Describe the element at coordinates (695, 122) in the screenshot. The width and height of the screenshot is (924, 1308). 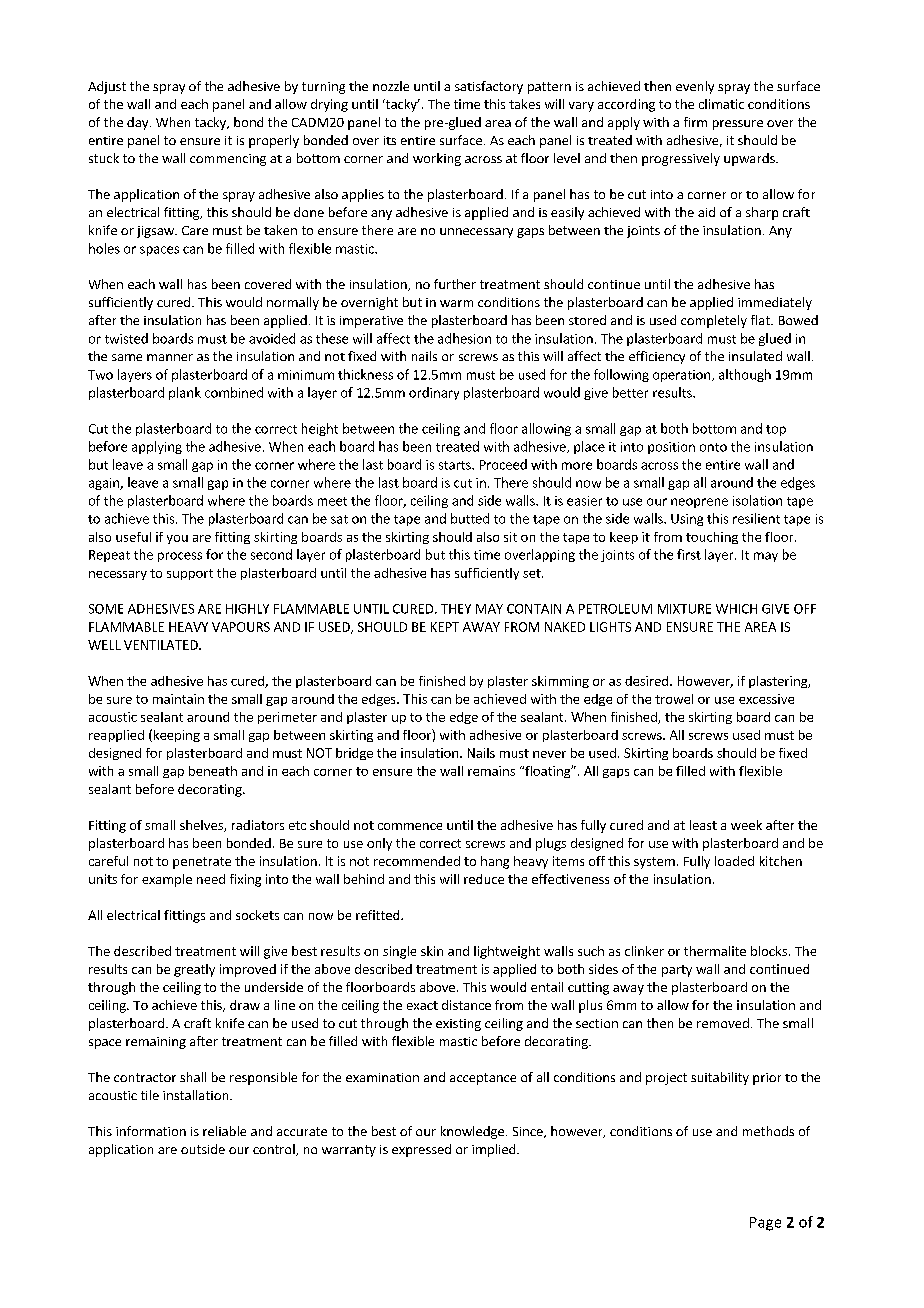
I see `firm` at that location.
